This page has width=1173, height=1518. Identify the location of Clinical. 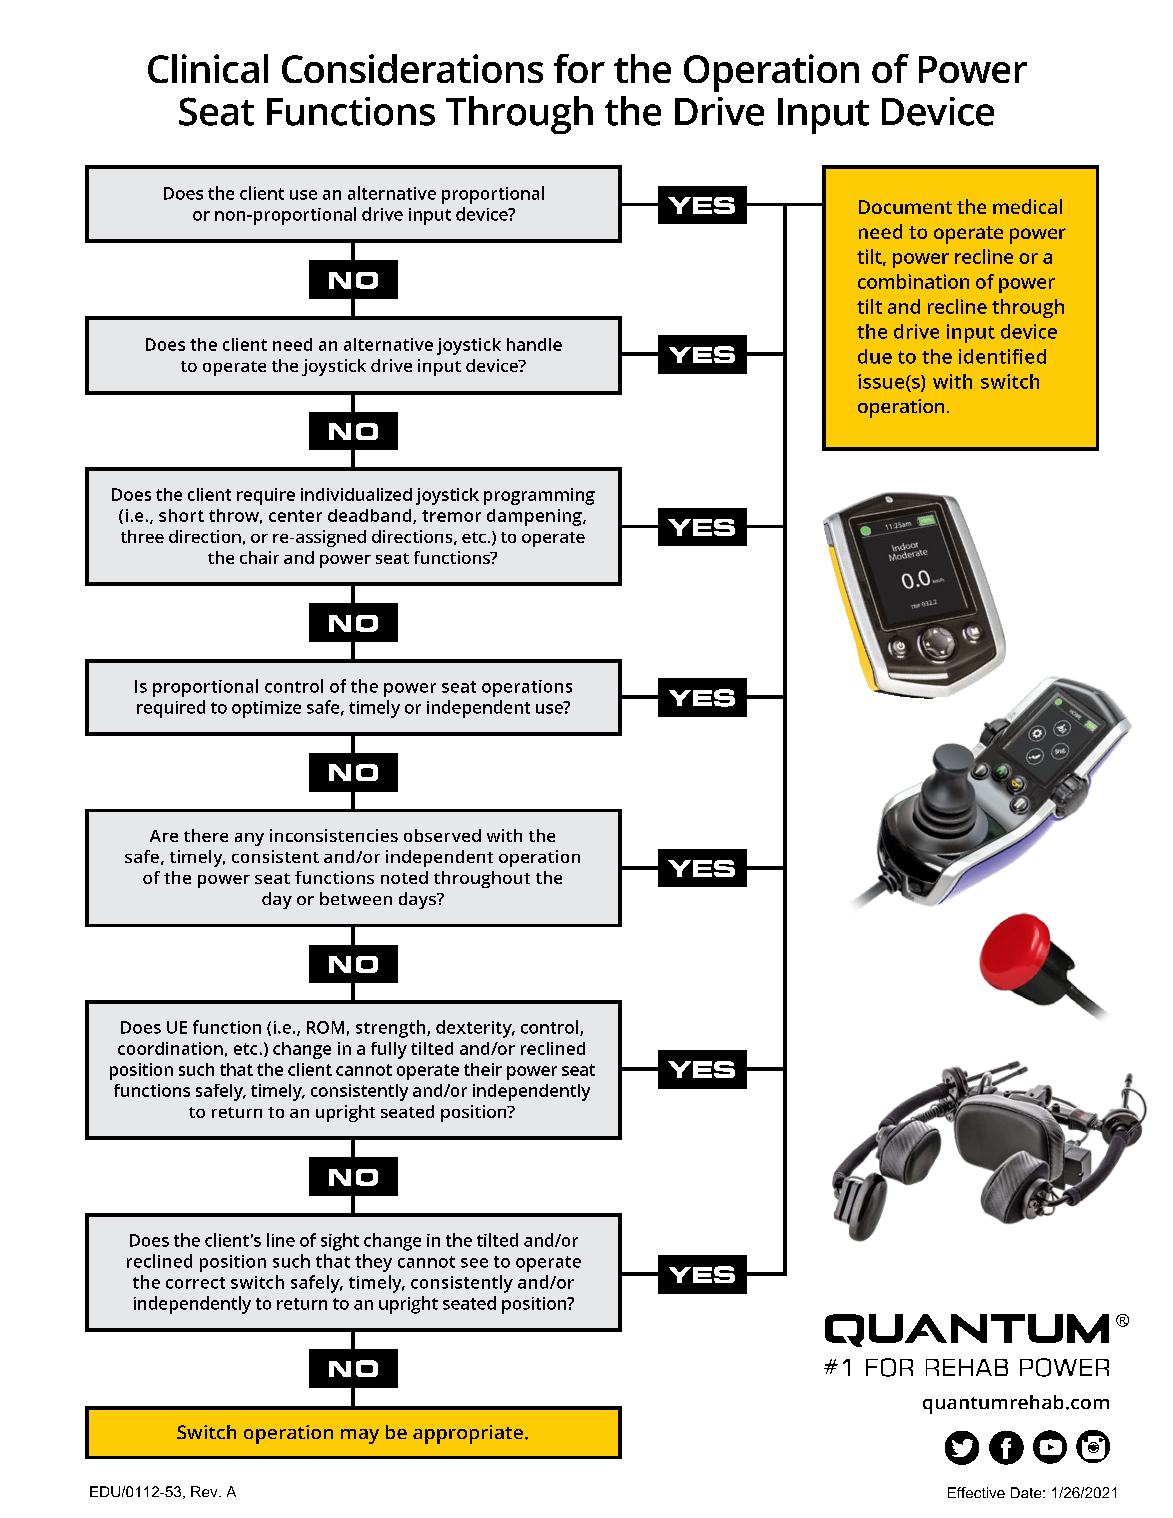
(208, 68).
